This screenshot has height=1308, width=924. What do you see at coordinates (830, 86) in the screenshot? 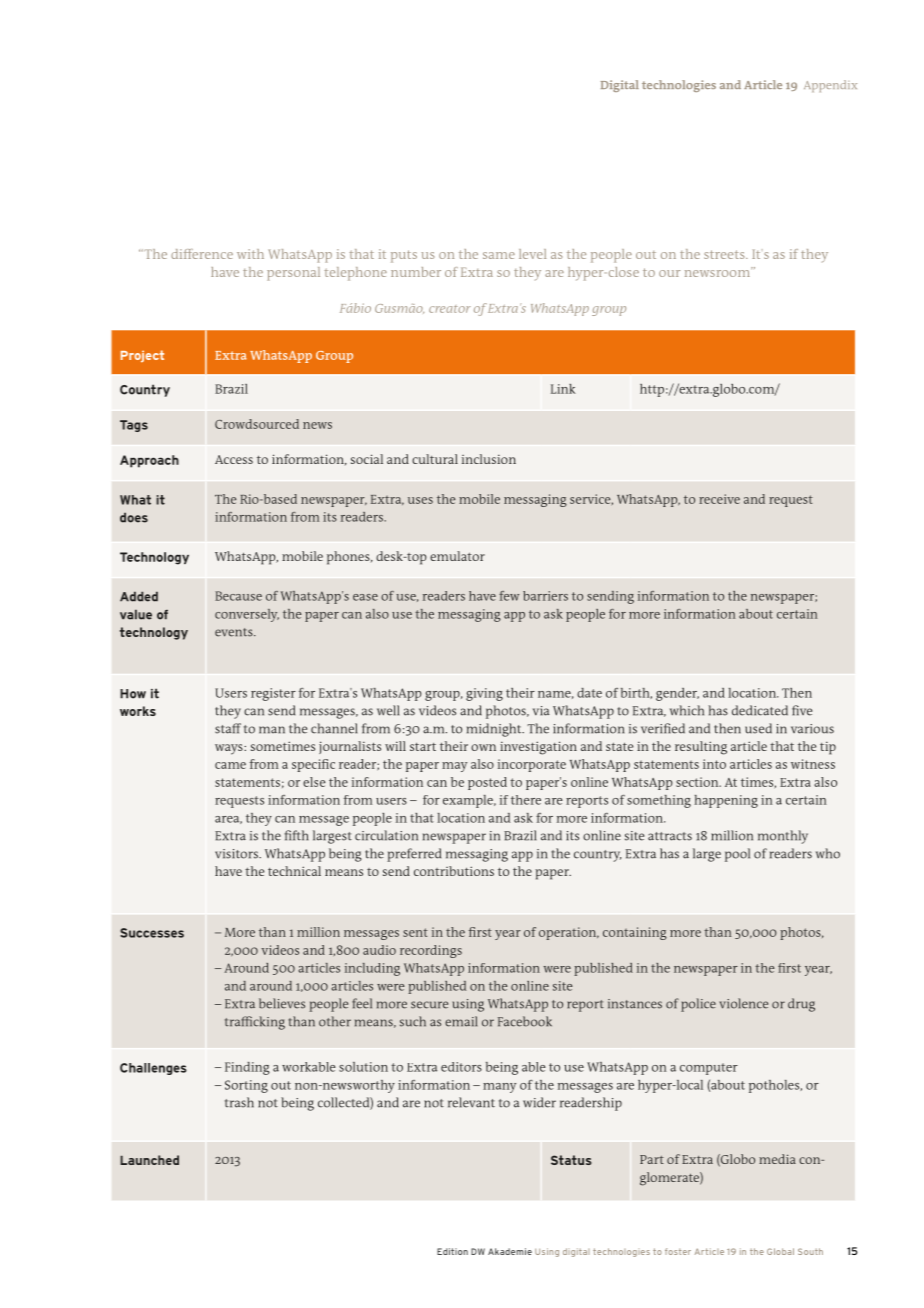
I see `Appendix` at bounding box center [830, 86].
